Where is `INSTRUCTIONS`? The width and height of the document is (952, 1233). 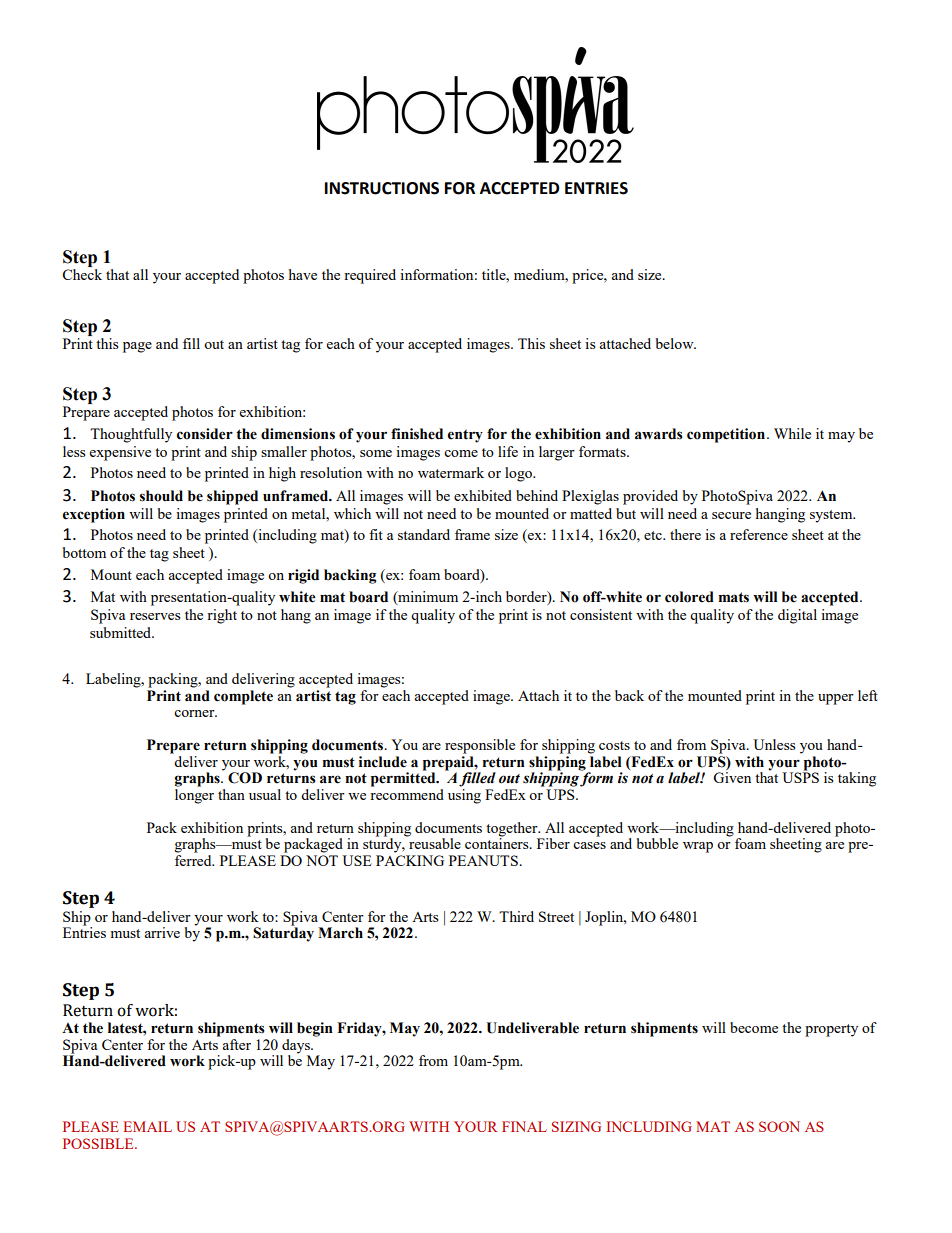
INSTRUCTIONS is located at coordinates (382, 188).
